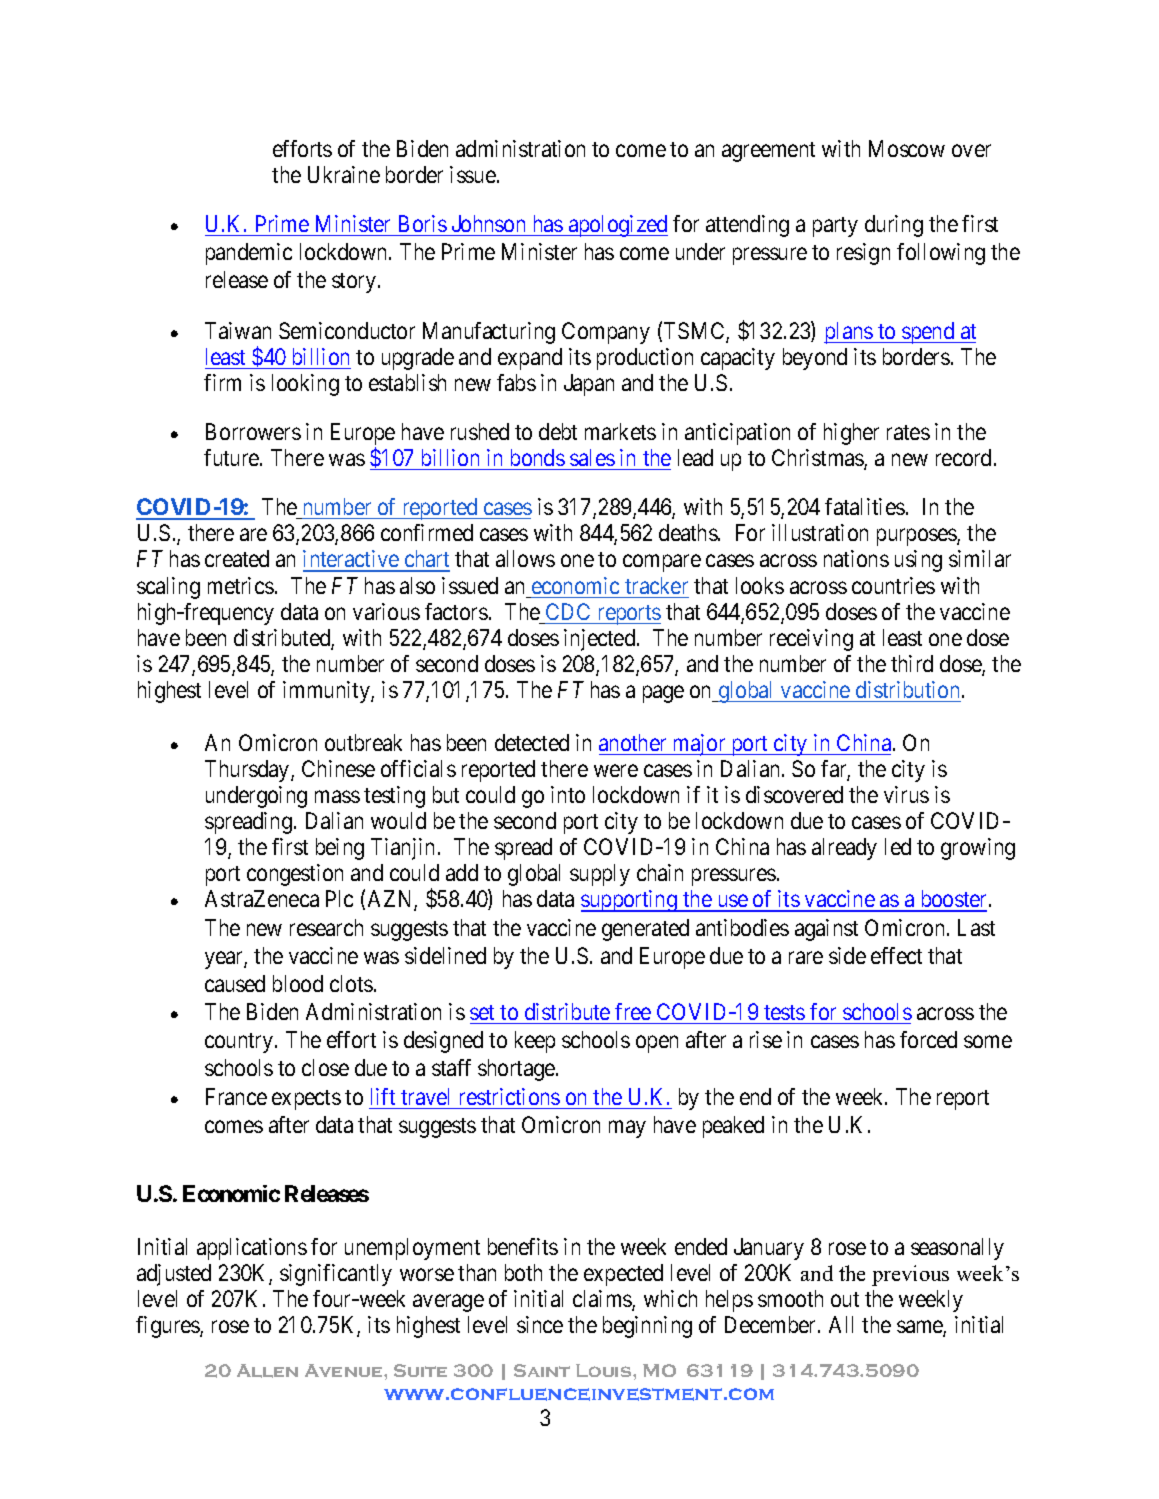 The height and width of the screenshot is (1499, 1159). Describe the element at coordinates (910, 1275) in the screenshot. I see `previous` at that location.
